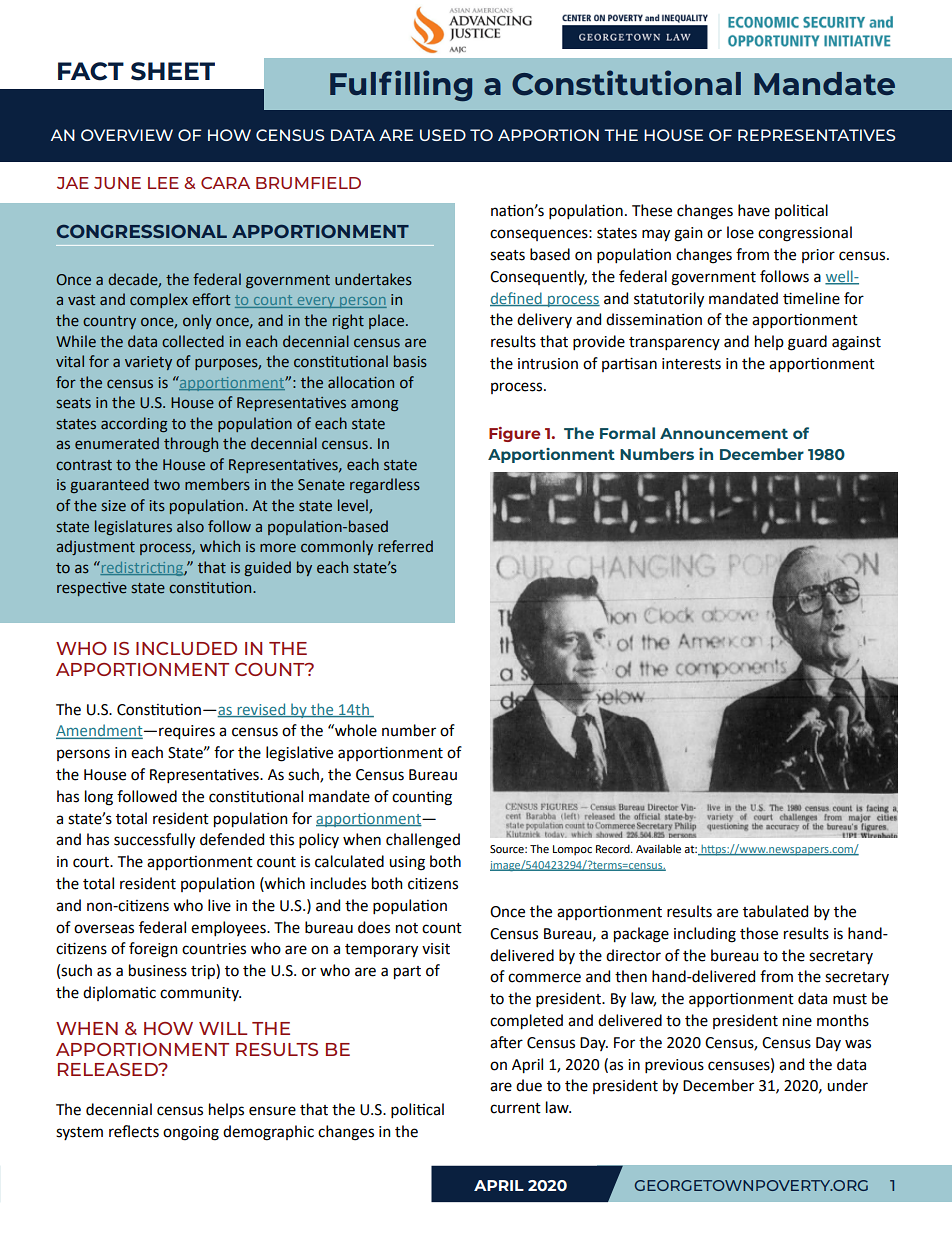 This screenshot has height=1233, width=952. I want to click on SHEET, so click(173, 71).
